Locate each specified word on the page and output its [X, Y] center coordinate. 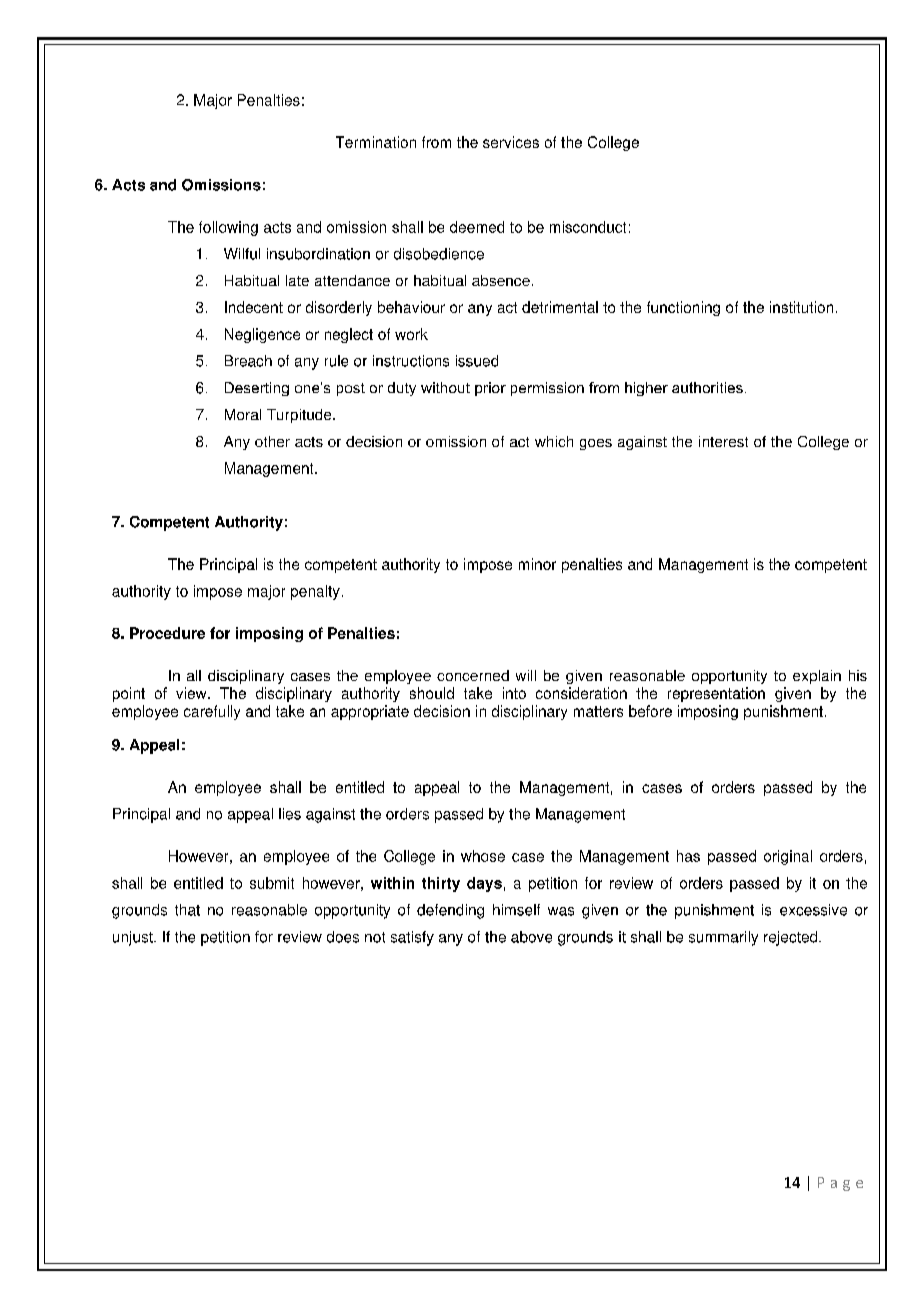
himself [516, 910]
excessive [813, 910]
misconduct [588, 227]
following [228, 228]
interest [723, 441]
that [187, 910]
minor [537, 564]
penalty [315, 592]
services [511, 142]
